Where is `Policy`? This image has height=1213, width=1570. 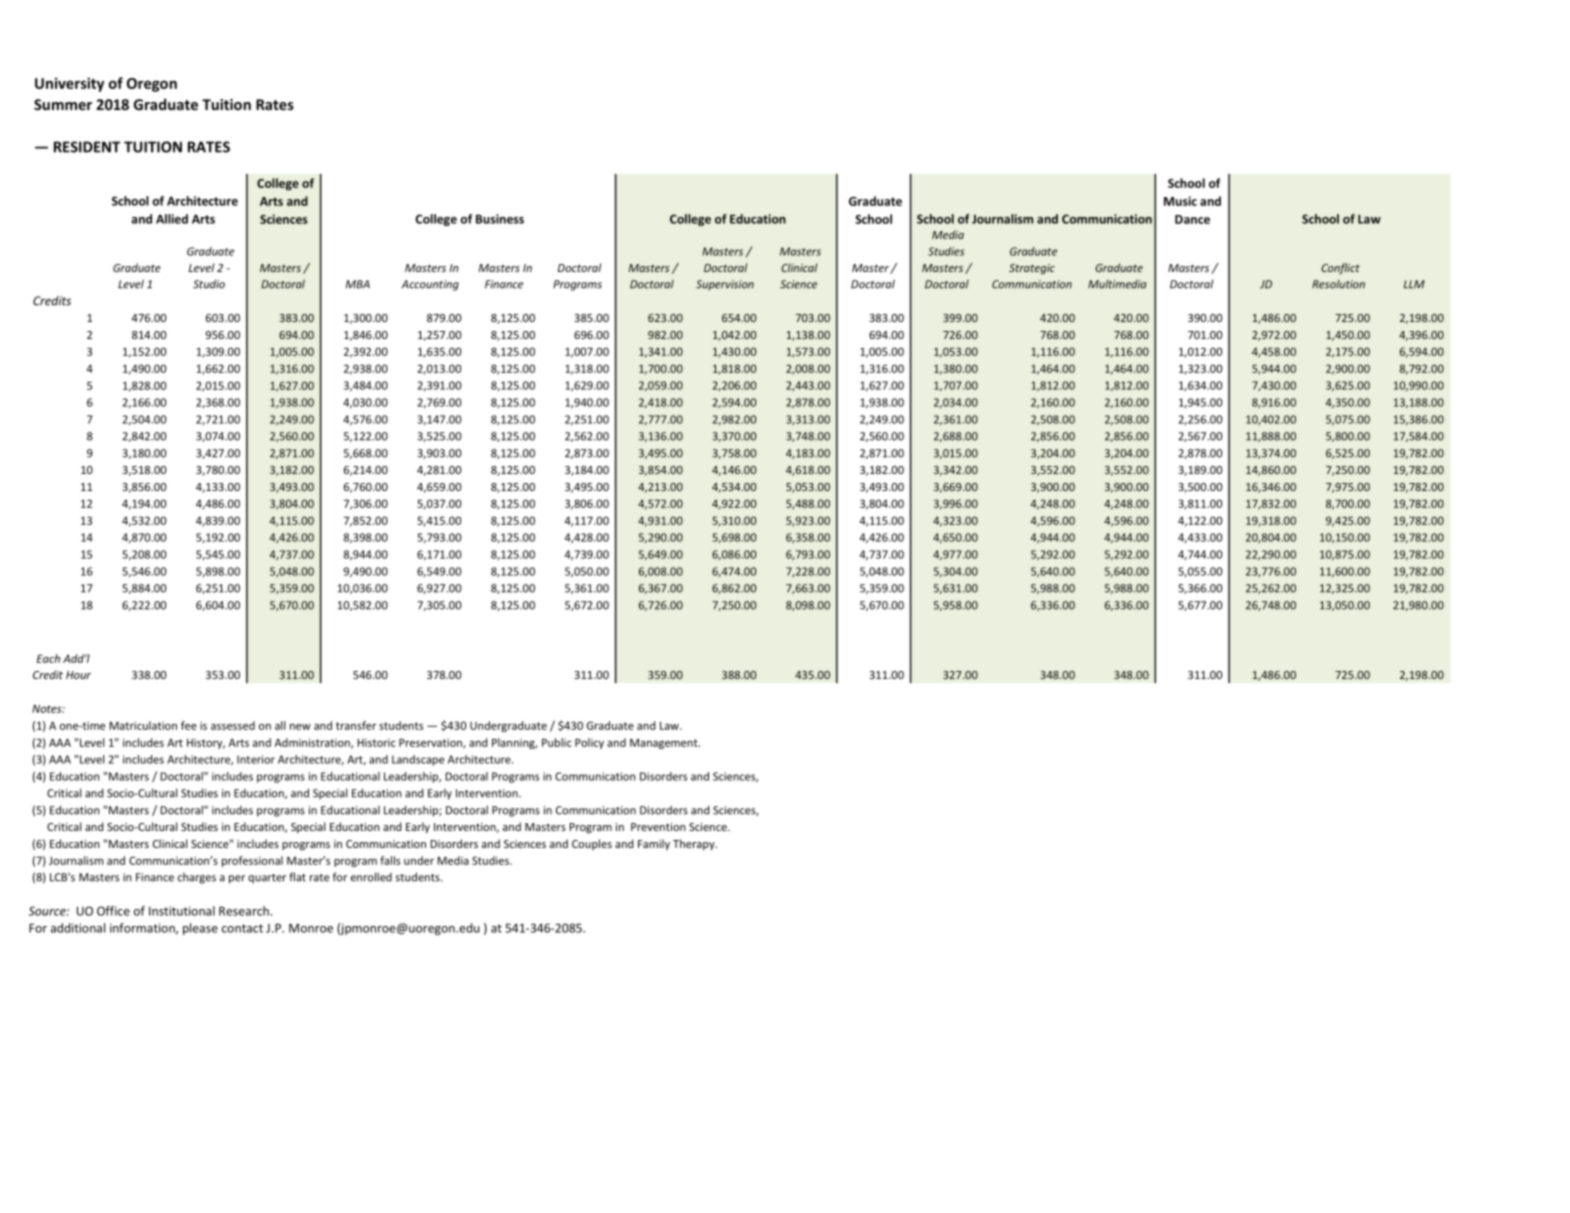
Policy is located at coordinates (589, 743).
